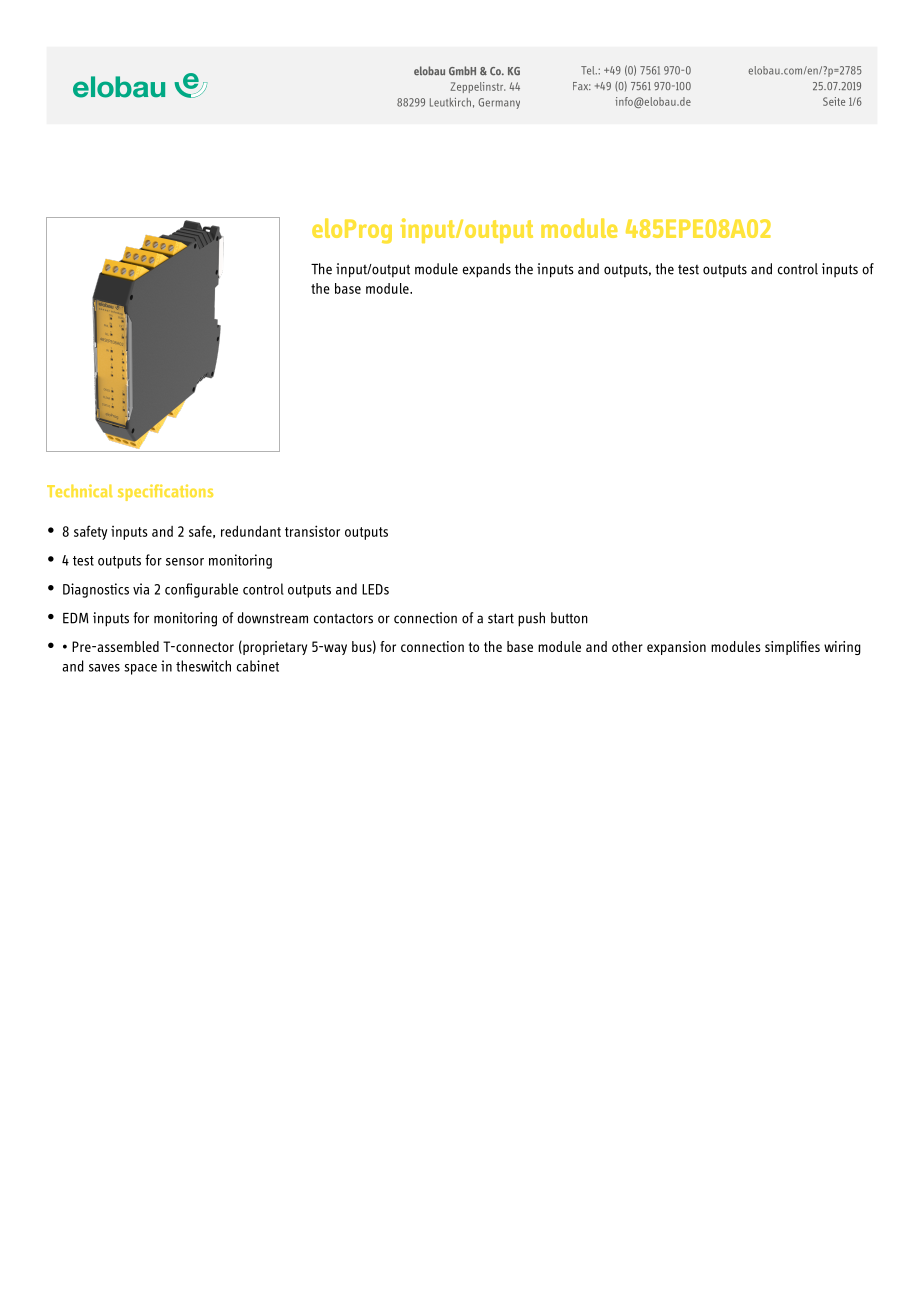 This image has height=1308, width=924. Describe the element at coordinates (165, 492) in the image. I see `specifications` at that location.
